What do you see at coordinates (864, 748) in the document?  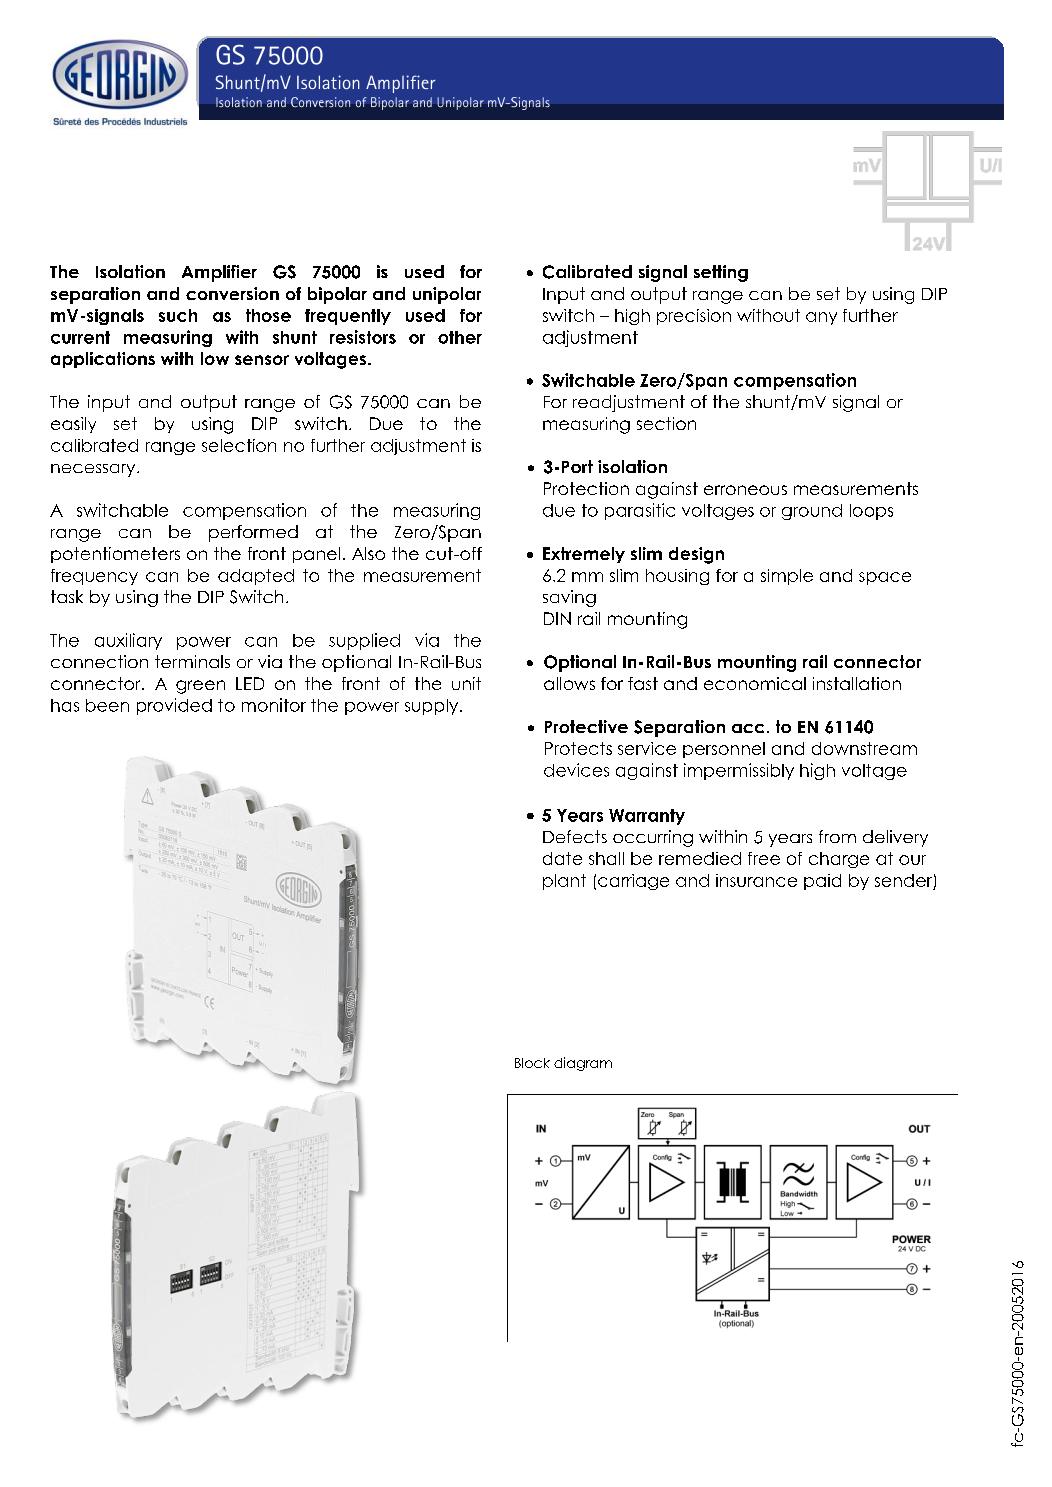 I see `downstream` at bounding box center [864, 748].
